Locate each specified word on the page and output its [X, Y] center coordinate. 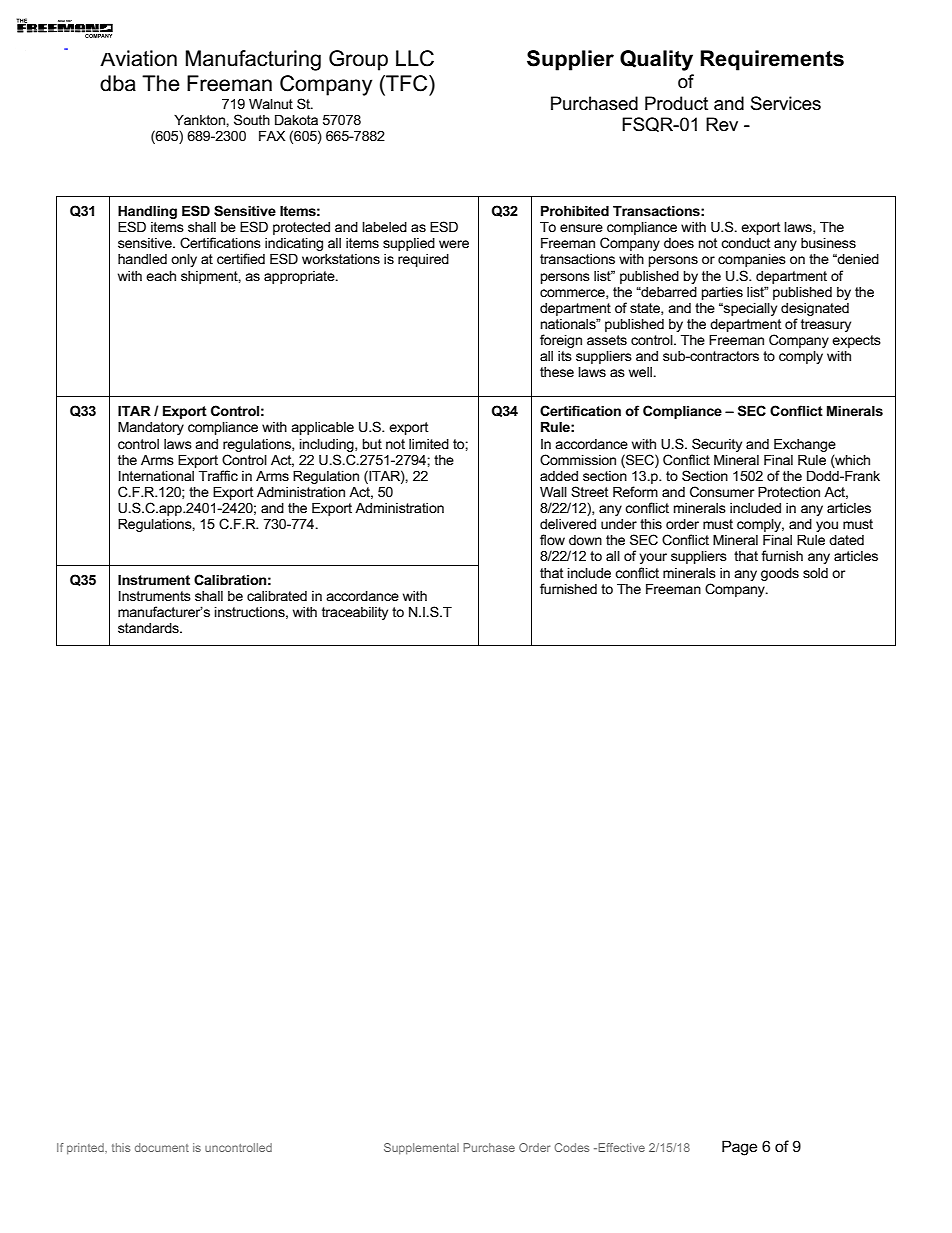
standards [149, 628]
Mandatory [151, 428]
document [162, 1147]
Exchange [805, 445]
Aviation [138, 58]
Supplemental [421, 1148]
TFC [407, 83]
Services [786, 103]
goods [780, 574]
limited [429, 444]
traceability [355, 613]
